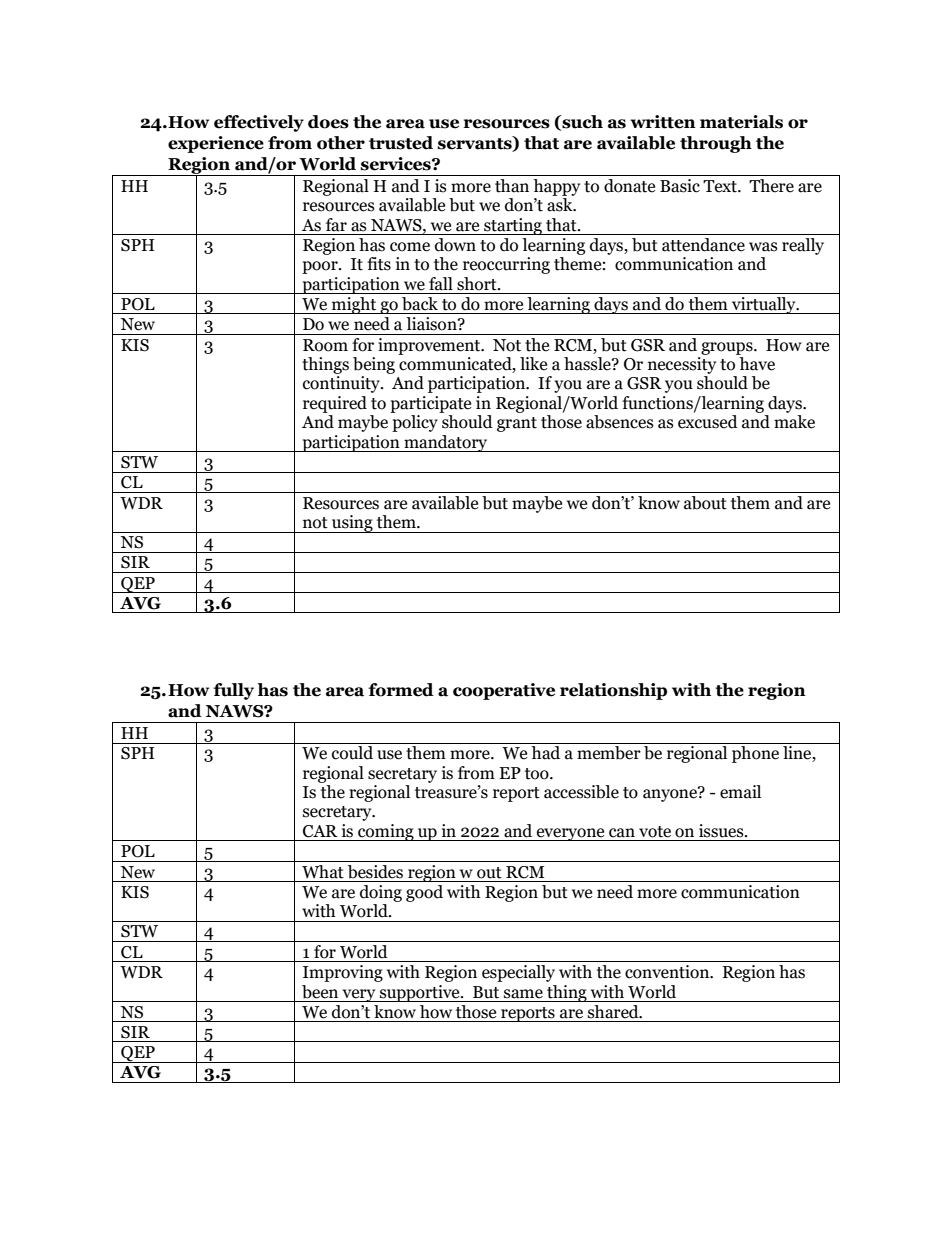  I want to click on through, so click(716, 144).
